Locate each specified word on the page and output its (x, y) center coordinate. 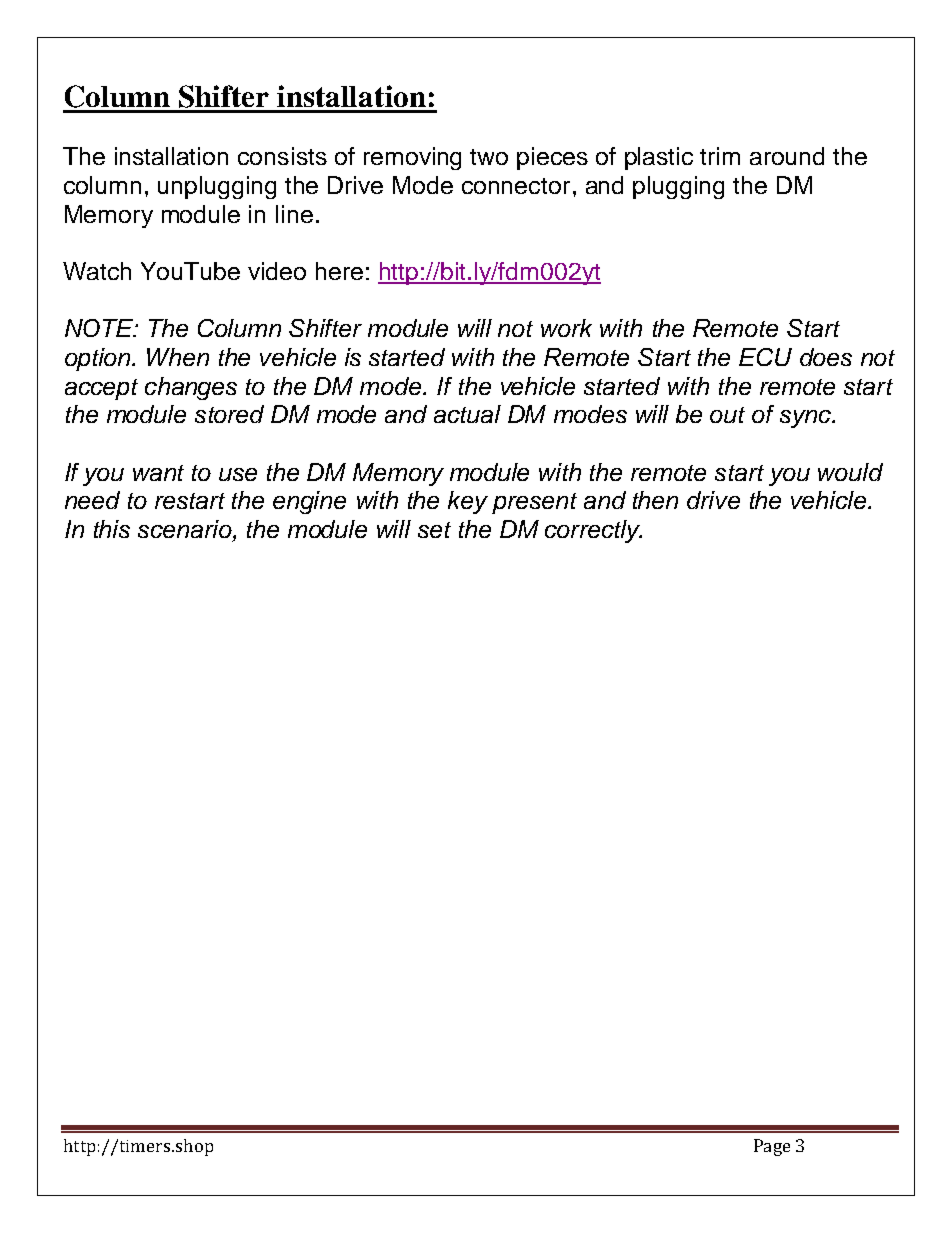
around (787, 156)
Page (772, 1147)
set (434, 530)
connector (516, 186)
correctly (593, 531)
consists (282, 156)
